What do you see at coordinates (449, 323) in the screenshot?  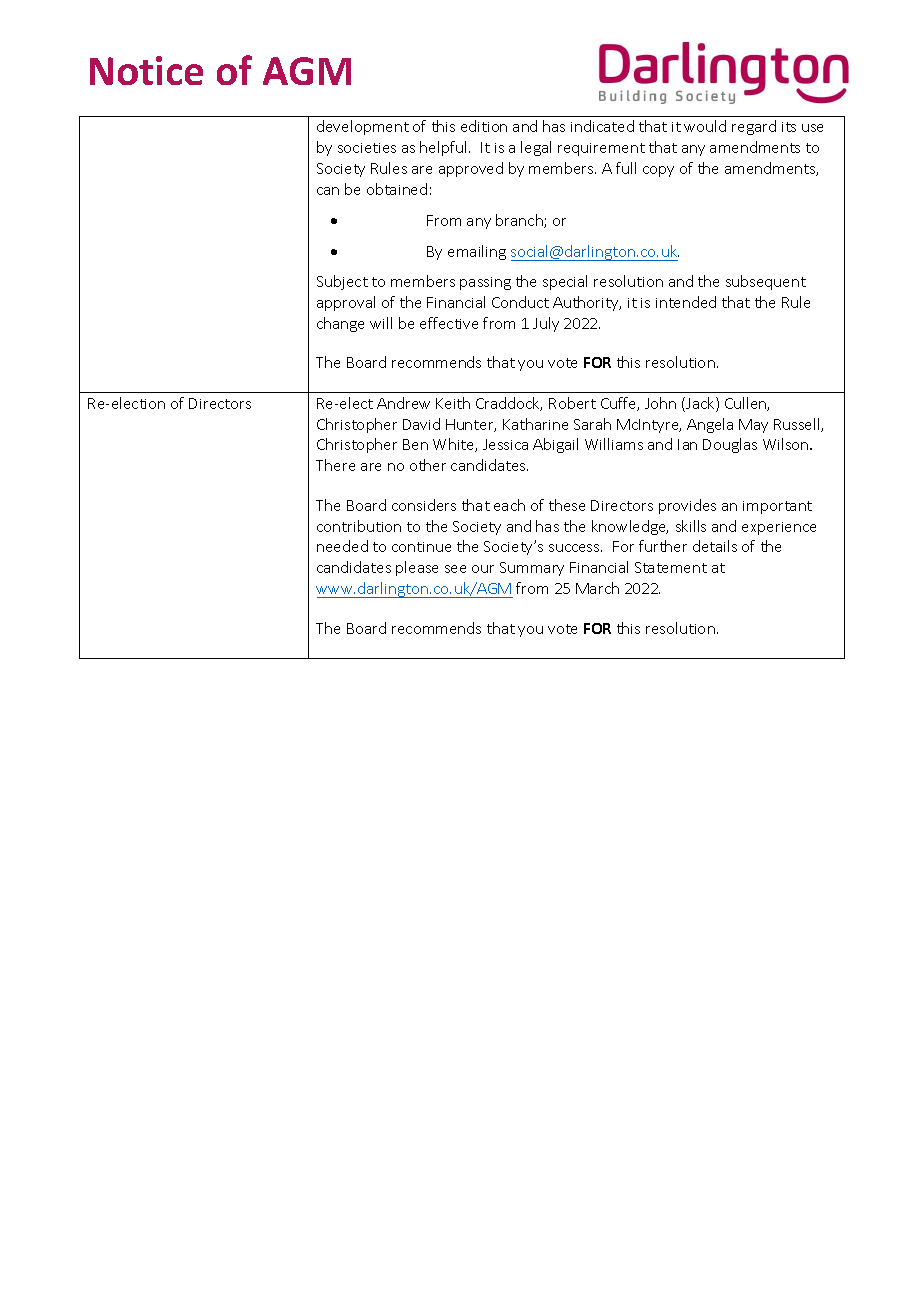 I see `effective` at bounding box center [449, 323].
